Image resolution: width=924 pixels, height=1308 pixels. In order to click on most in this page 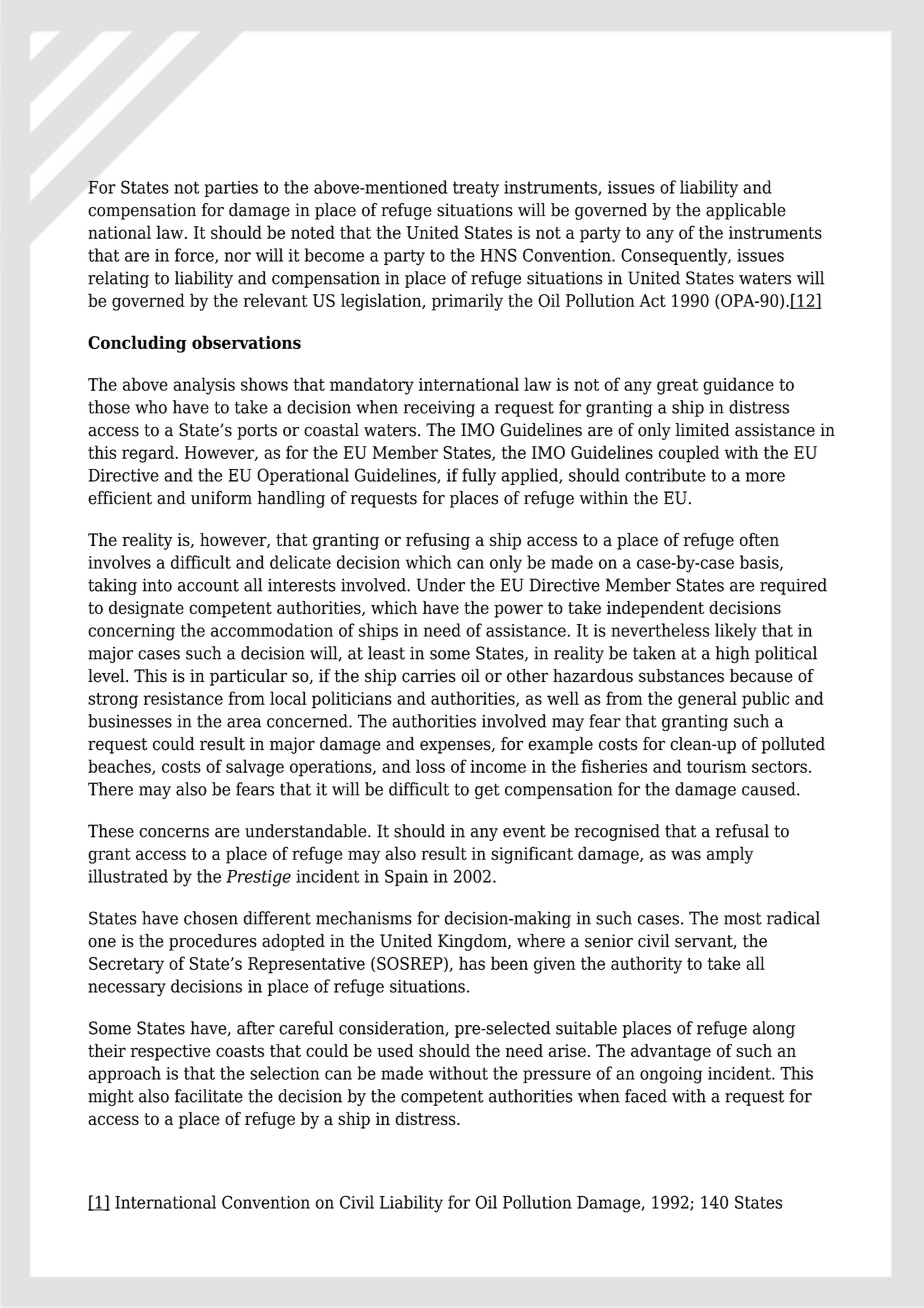, I will do `click(743, 918)`.
